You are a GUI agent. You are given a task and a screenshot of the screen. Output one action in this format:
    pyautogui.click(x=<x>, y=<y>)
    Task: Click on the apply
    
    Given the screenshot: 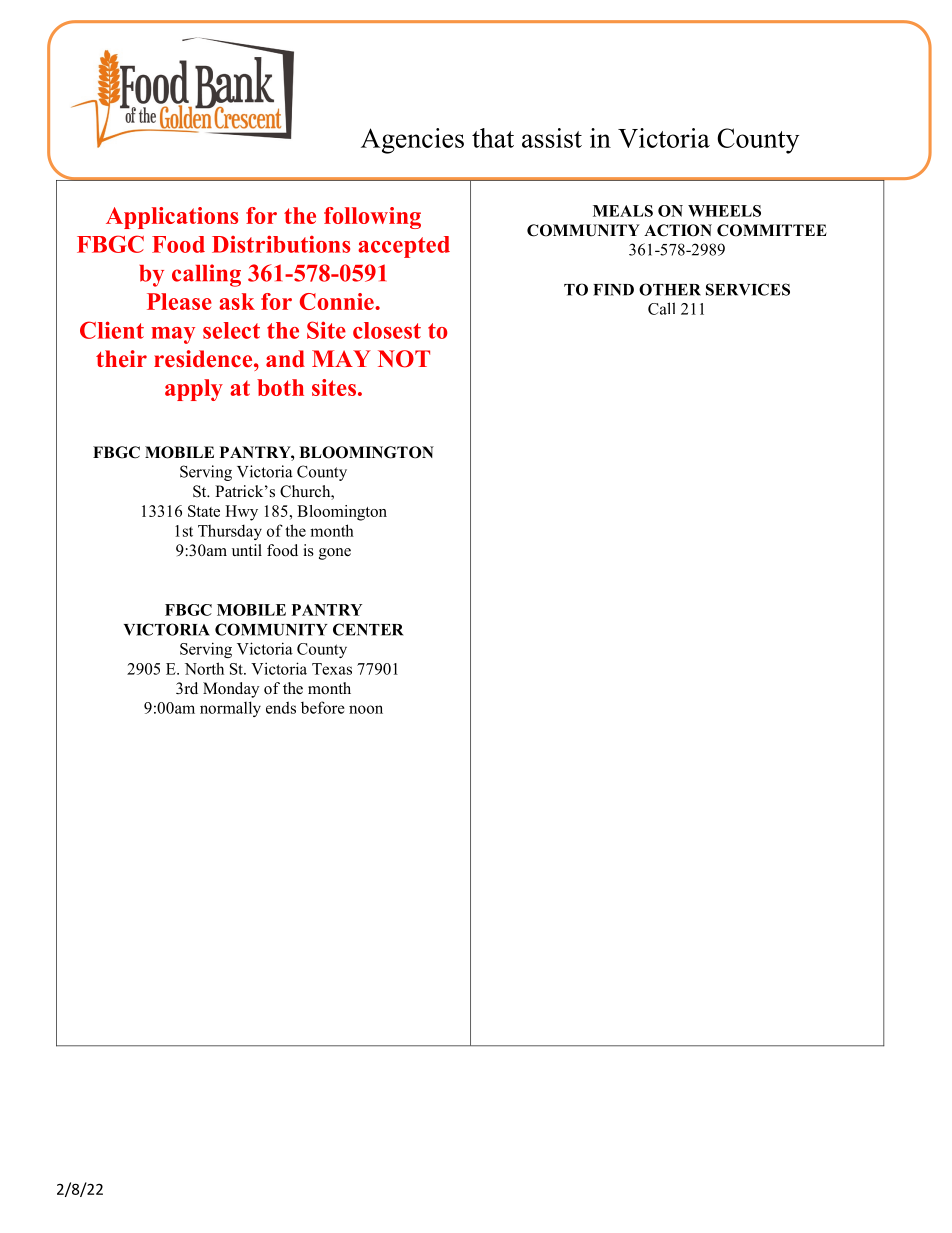 What is the action you would take?
    pyautogui.click(x=194, y=390)
